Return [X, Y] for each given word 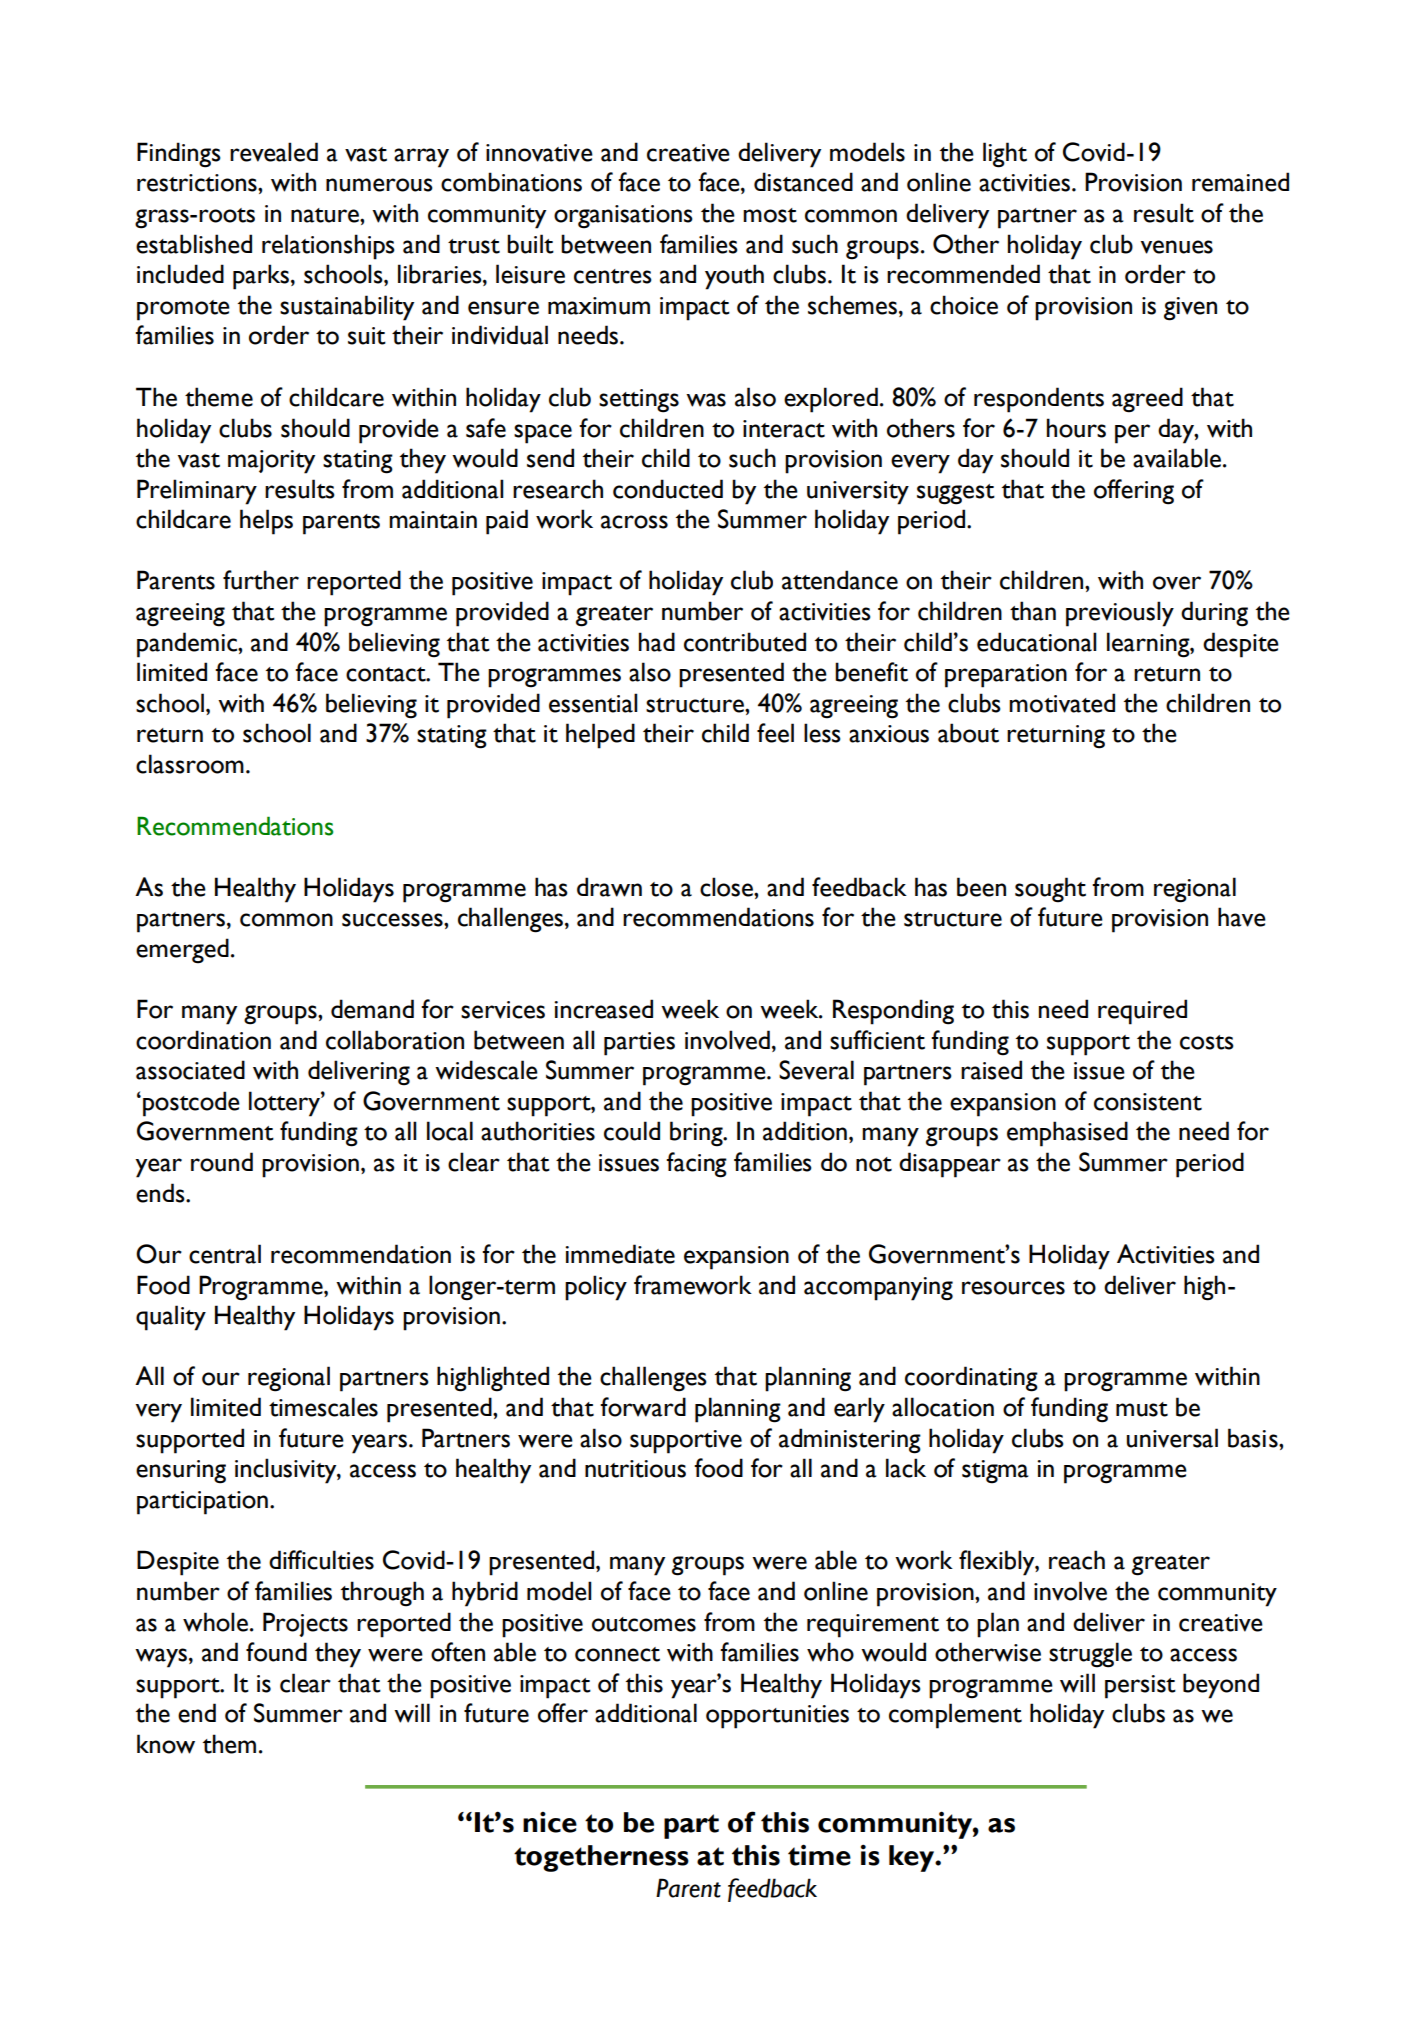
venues [1177, 247]
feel [775, 733]
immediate [620, 1254]
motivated [1062, 703]
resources [1013, 1288]
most [770, 215]
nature [326, 215]
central [225, 1254]
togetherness [601, 1858]
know [166, 1744]
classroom [190, 764]
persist [1140, 1687]
